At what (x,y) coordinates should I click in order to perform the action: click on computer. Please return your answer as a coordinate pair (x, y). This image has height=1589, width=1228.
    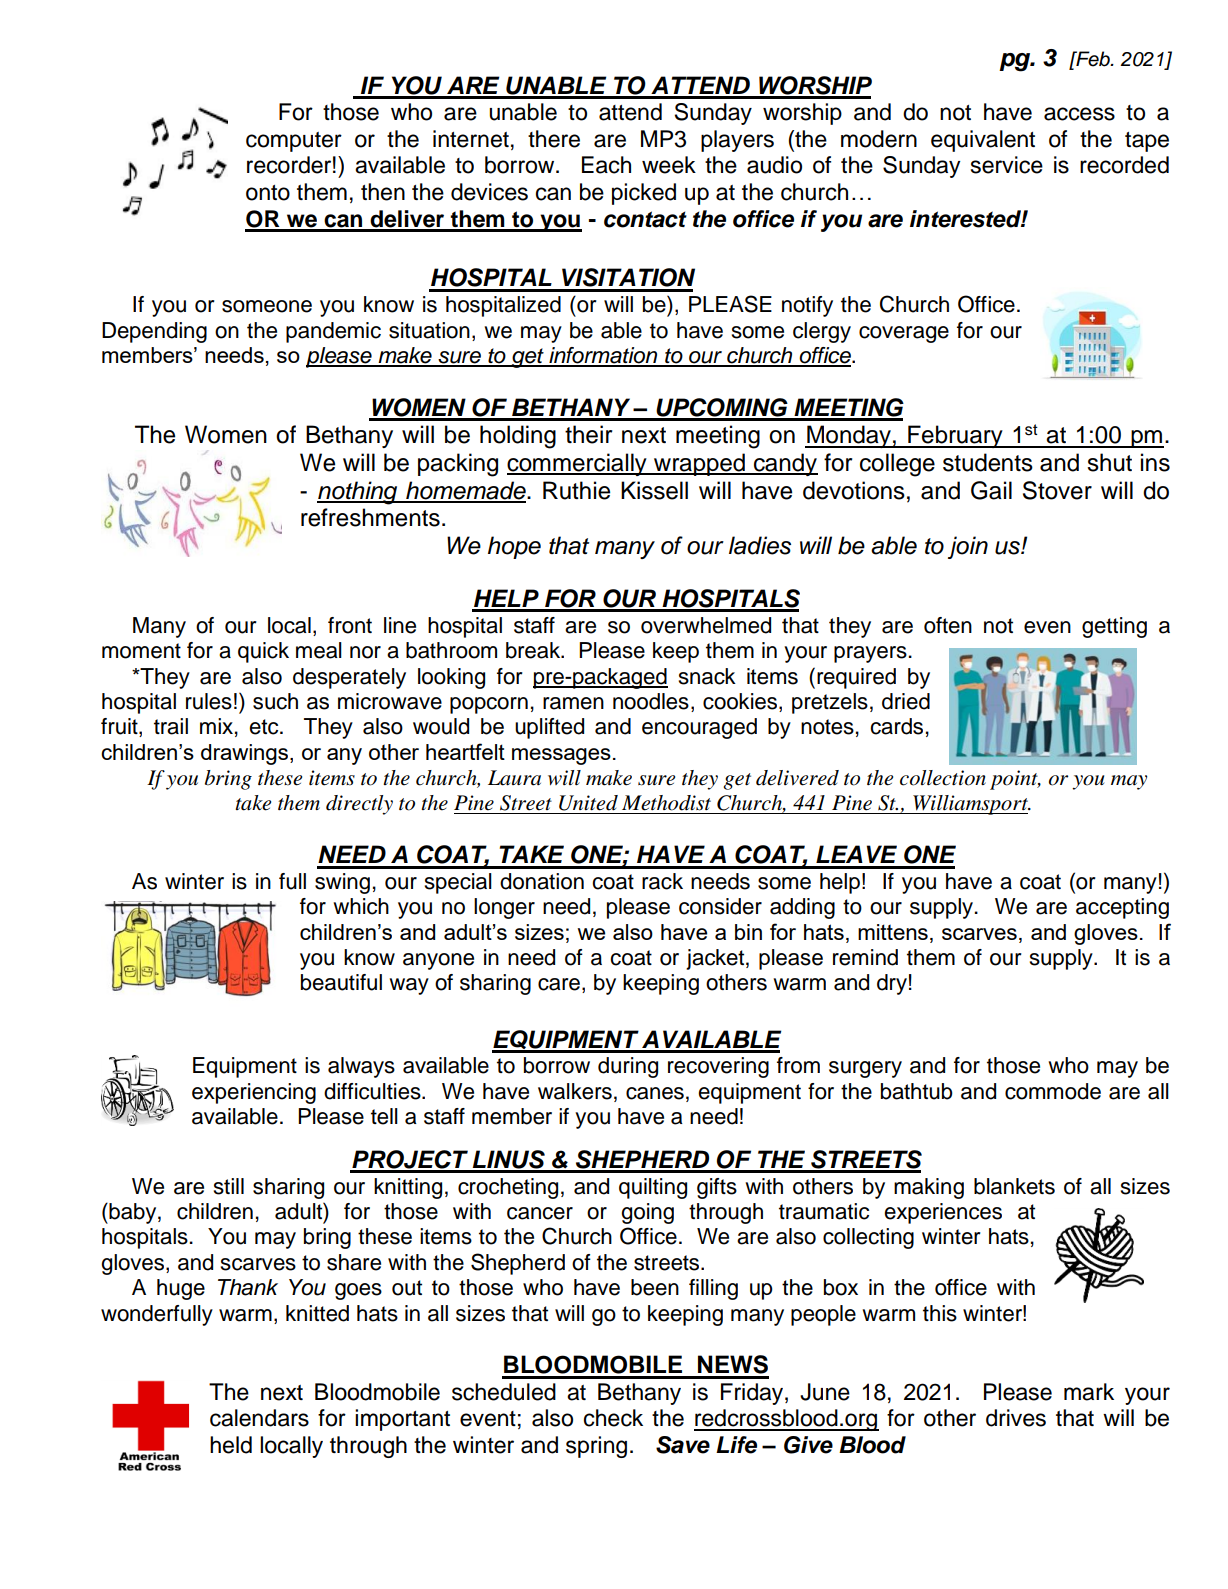
    Looking at the image, I should click on (294, 142).
